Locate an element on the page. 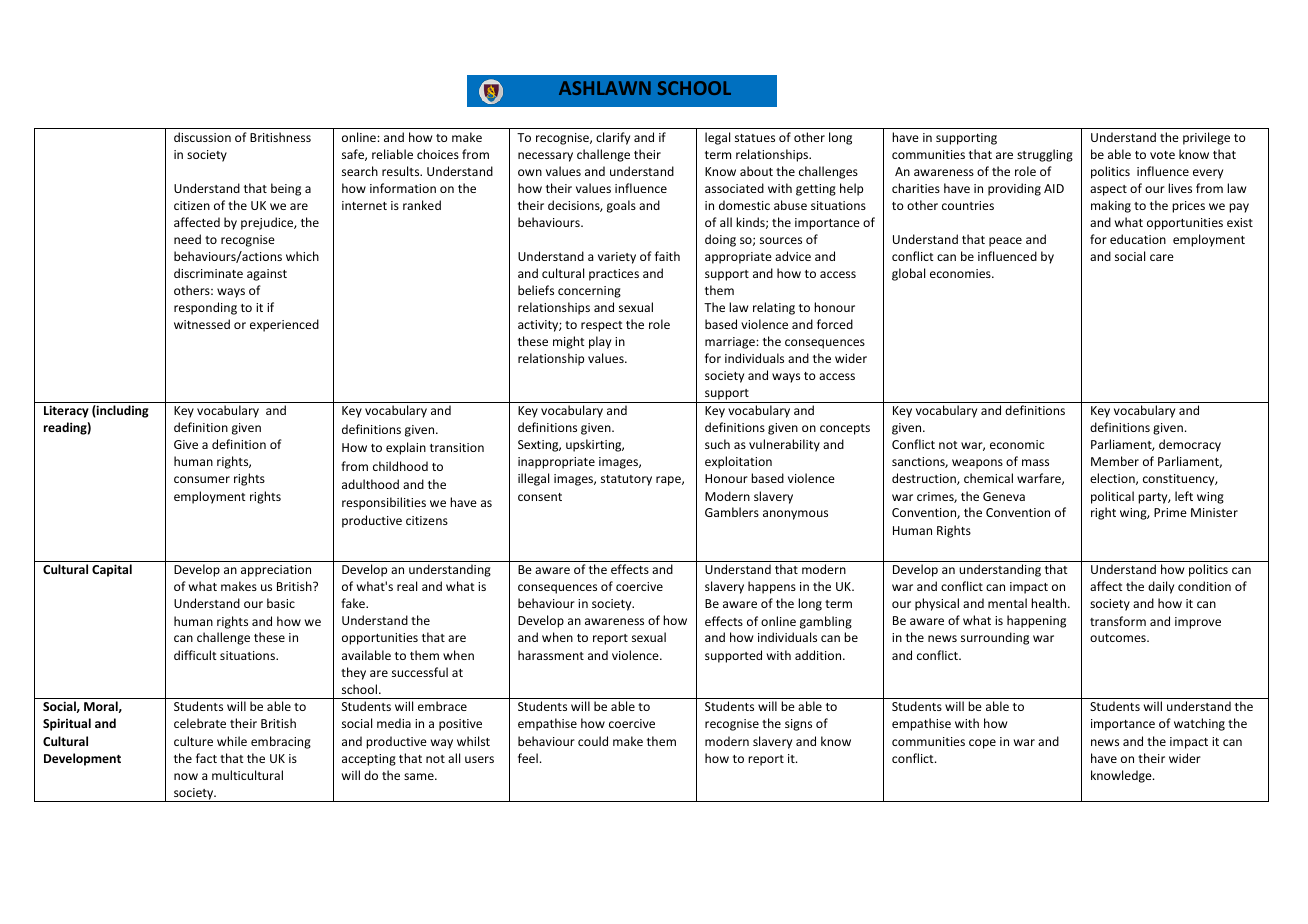 This image has height=924, width=1308. discussion is located at coordinates (202, 137).
